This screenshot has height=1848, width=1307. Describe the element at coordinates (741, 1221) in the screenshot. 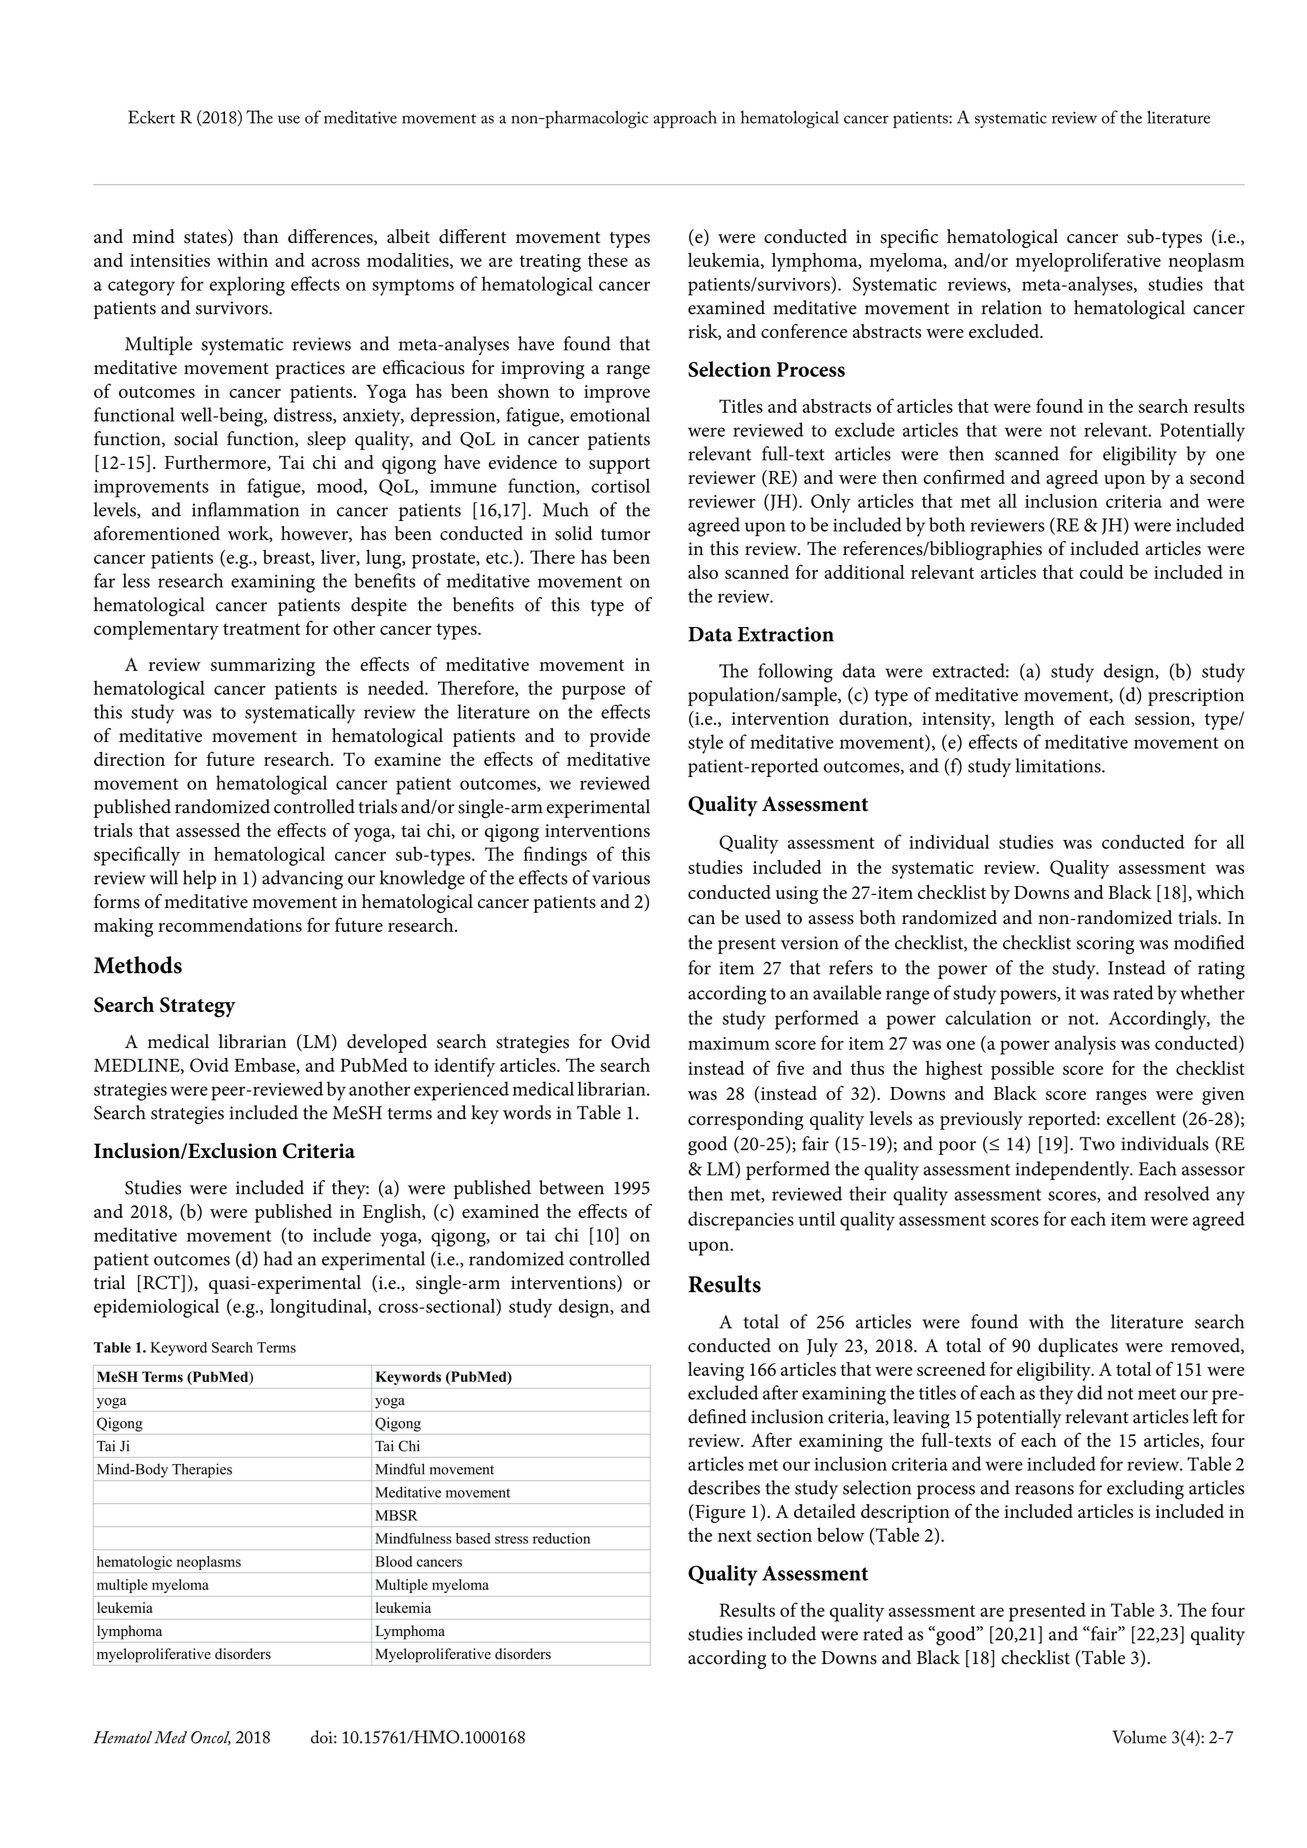

I see `discrepancies` at that location.
